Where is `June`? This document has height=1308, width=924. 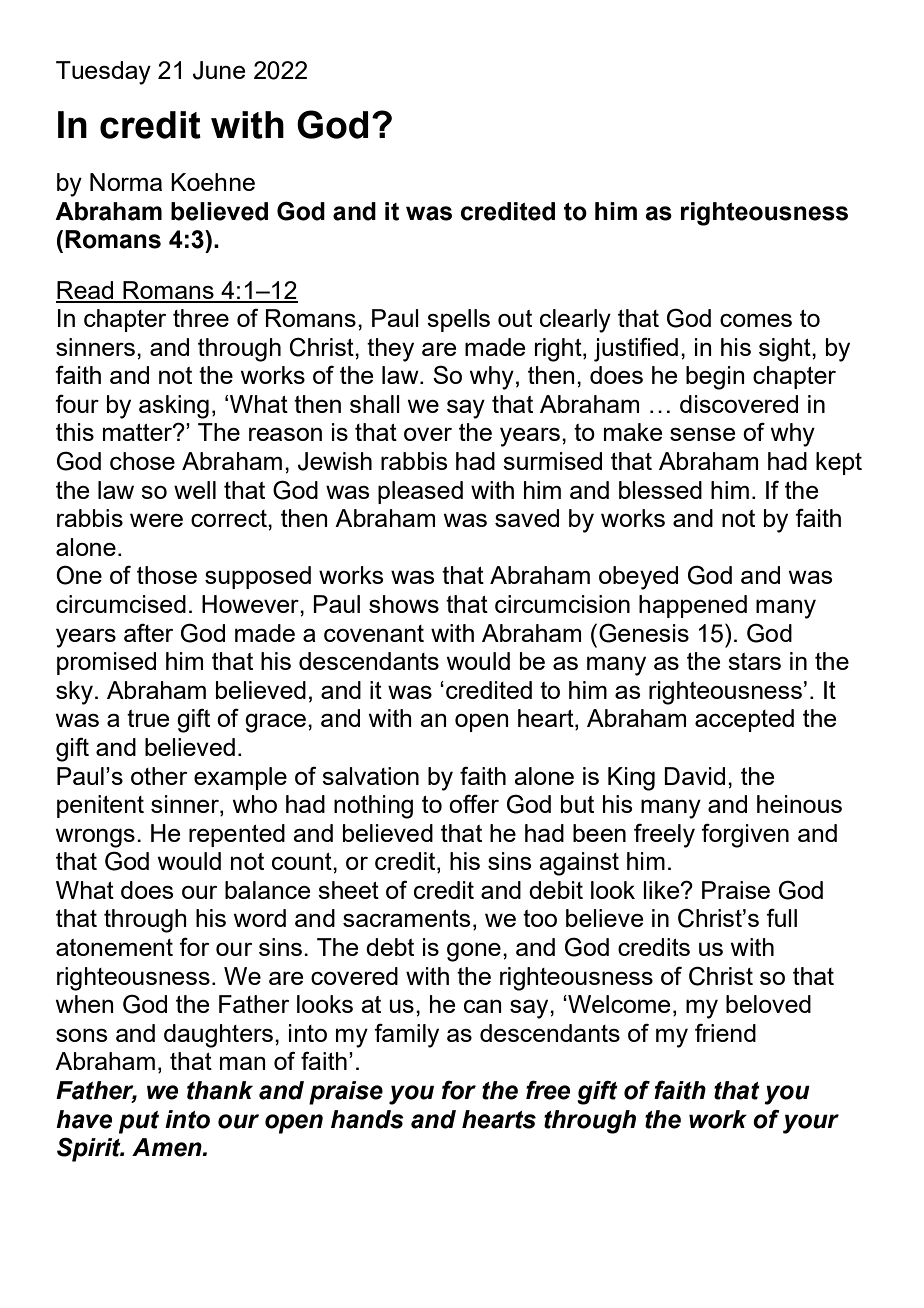 June is located at coordinates (219, 70).
